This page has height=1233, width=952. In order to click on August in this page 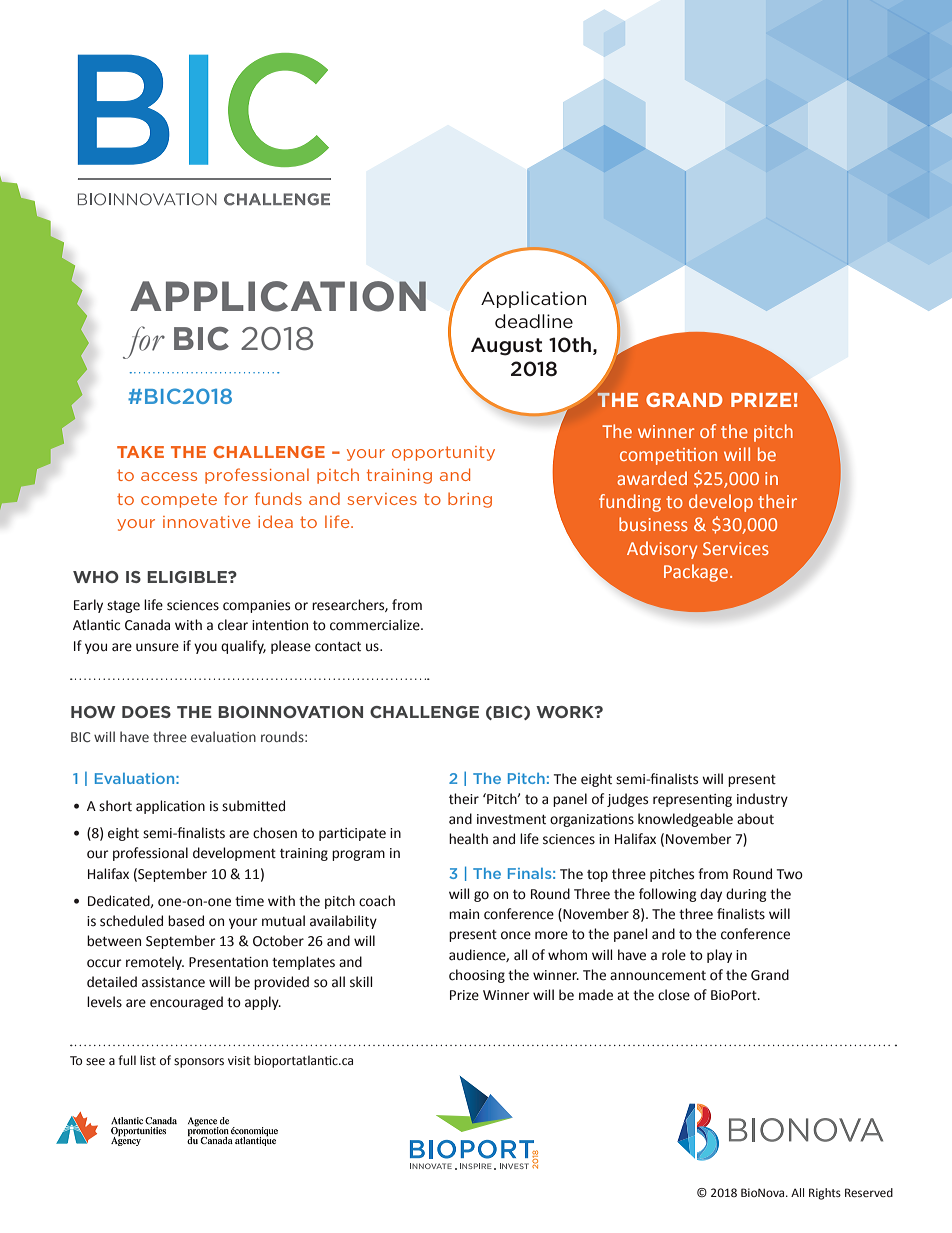, I will do `click(506, 346)`.
